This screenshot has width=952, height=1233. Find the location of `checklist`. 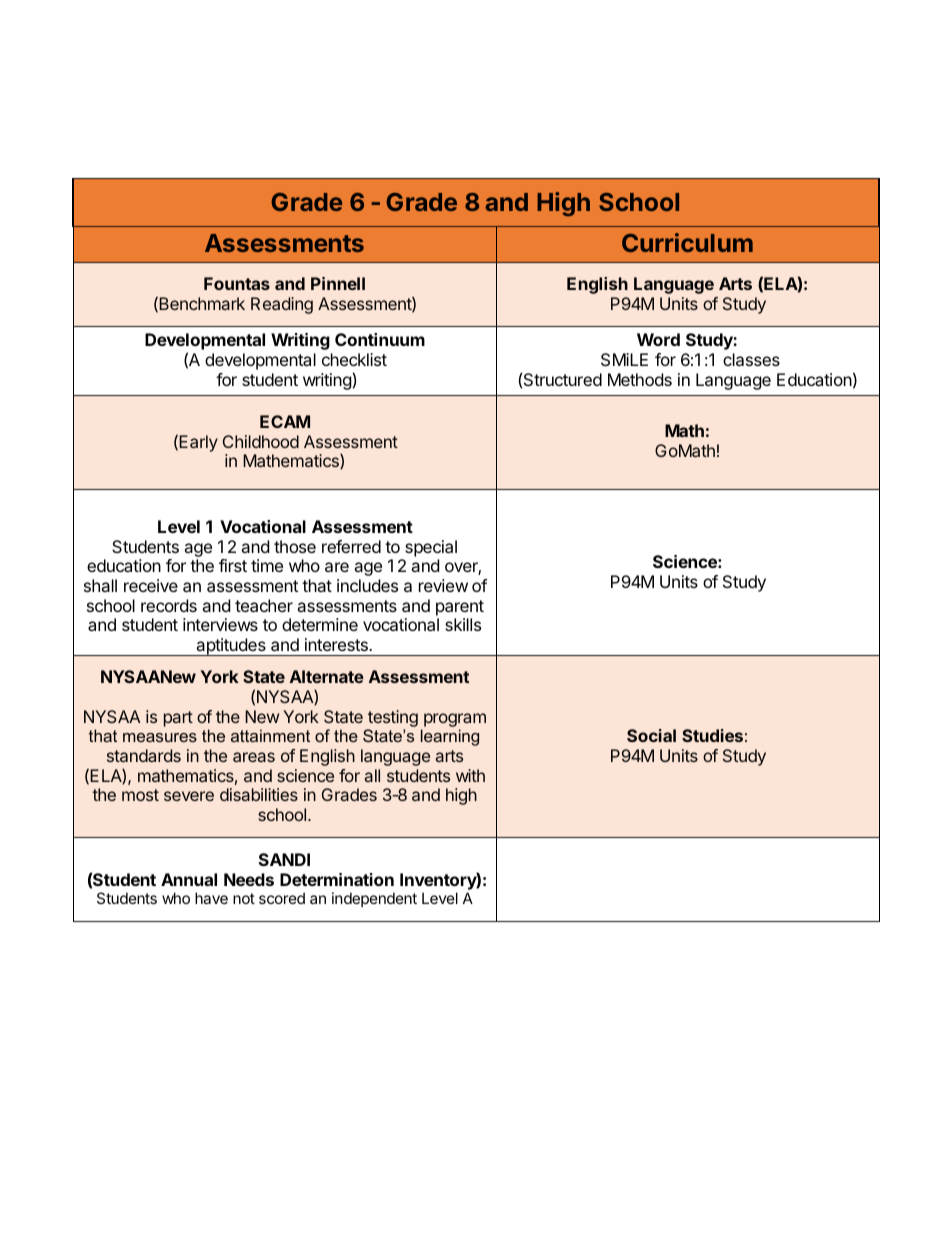

checklist is located at coordinates (354, 359).
